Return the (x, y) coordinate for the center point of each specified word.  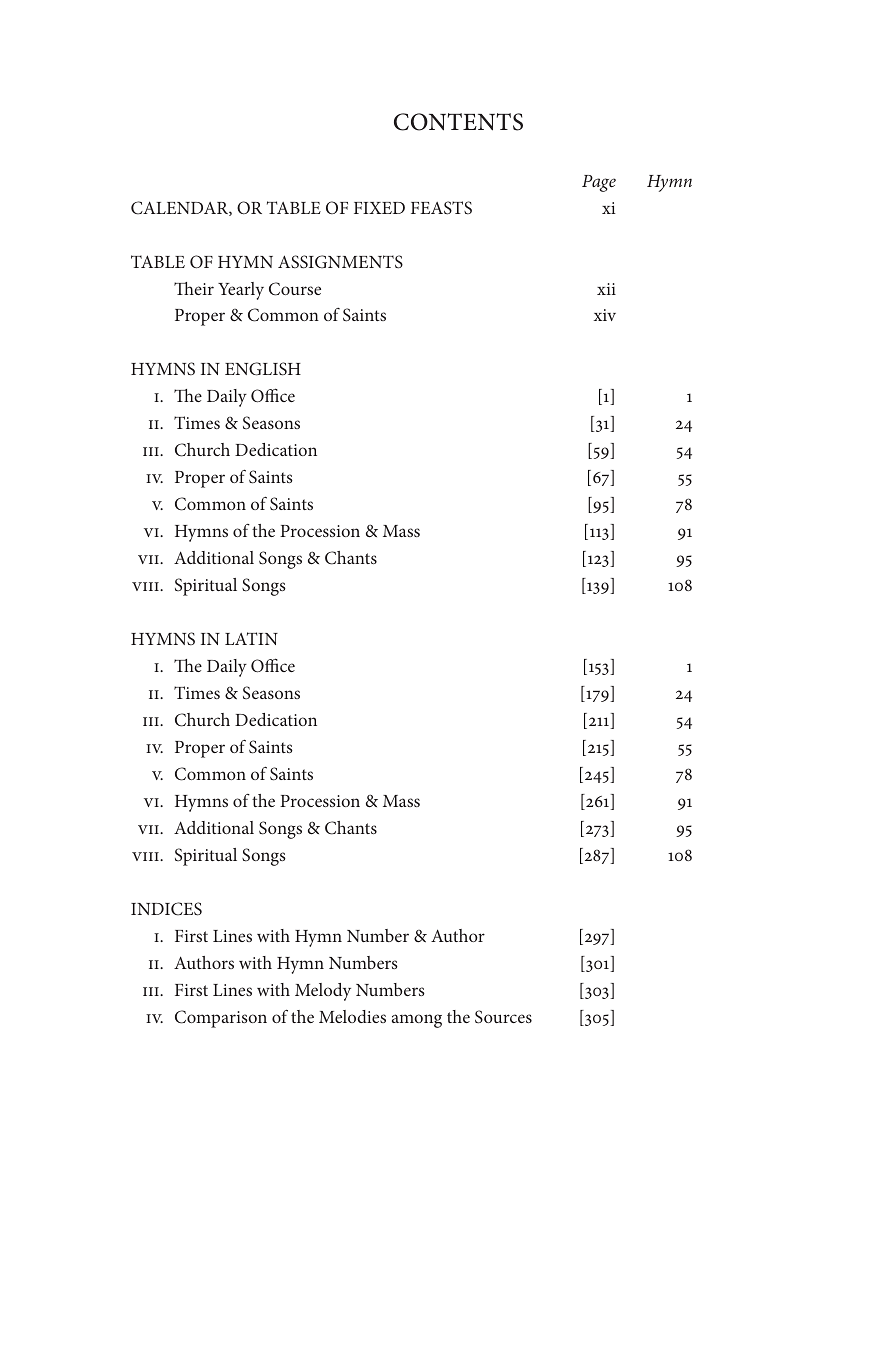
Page (599, 183)
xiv (605, 315)
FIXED (379, 208)
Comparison (221, 1019)
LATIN (251, 638)
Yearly (241, 291)
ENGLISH (263, 369)
